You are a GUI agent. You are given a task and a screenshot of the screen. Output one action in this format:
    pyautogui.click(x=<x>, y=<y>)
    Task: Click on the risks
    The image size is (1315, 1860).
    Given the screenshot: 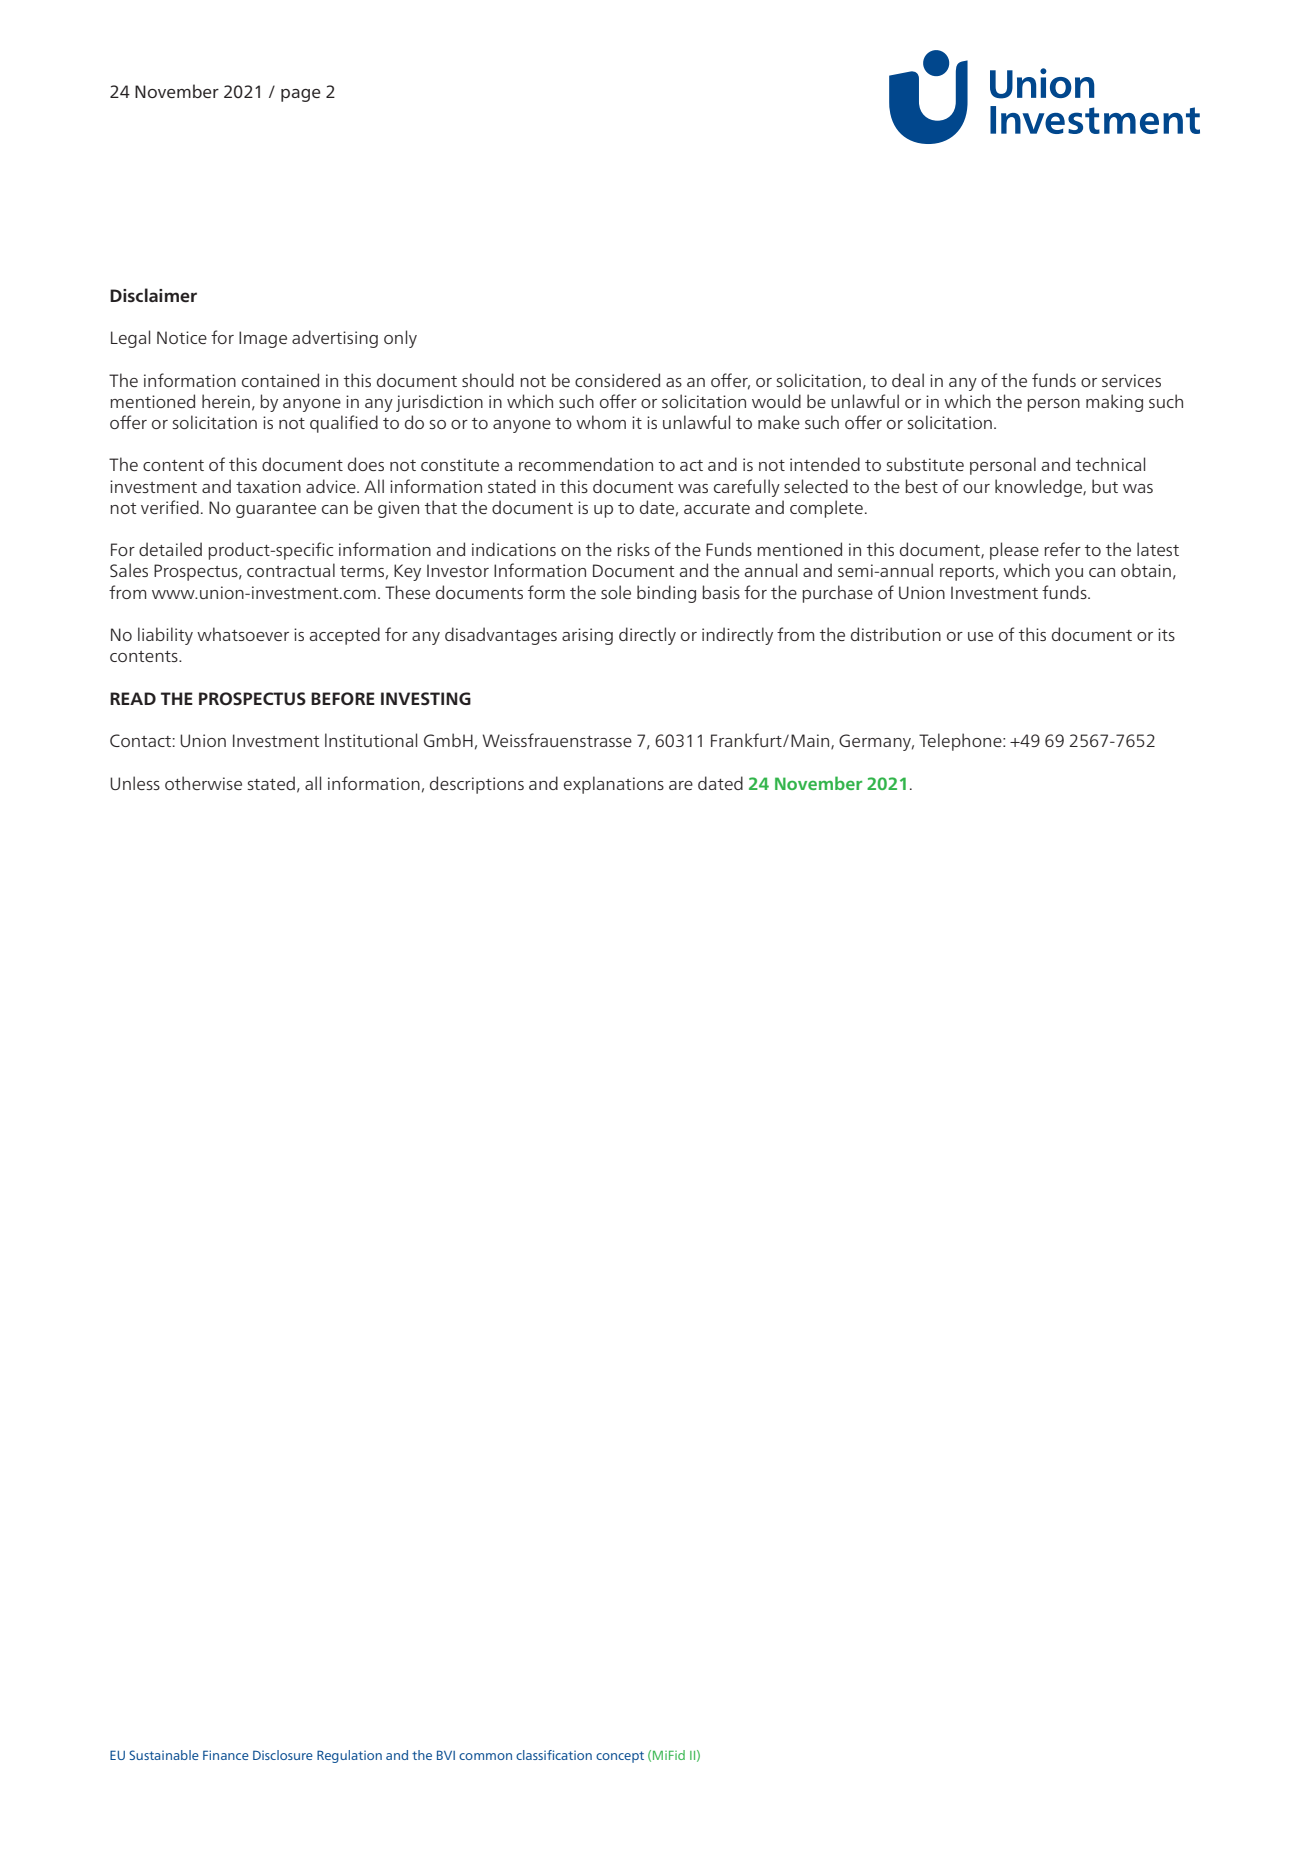 What is the action you would take?
    pyautogui.click(x=633, y=549)
